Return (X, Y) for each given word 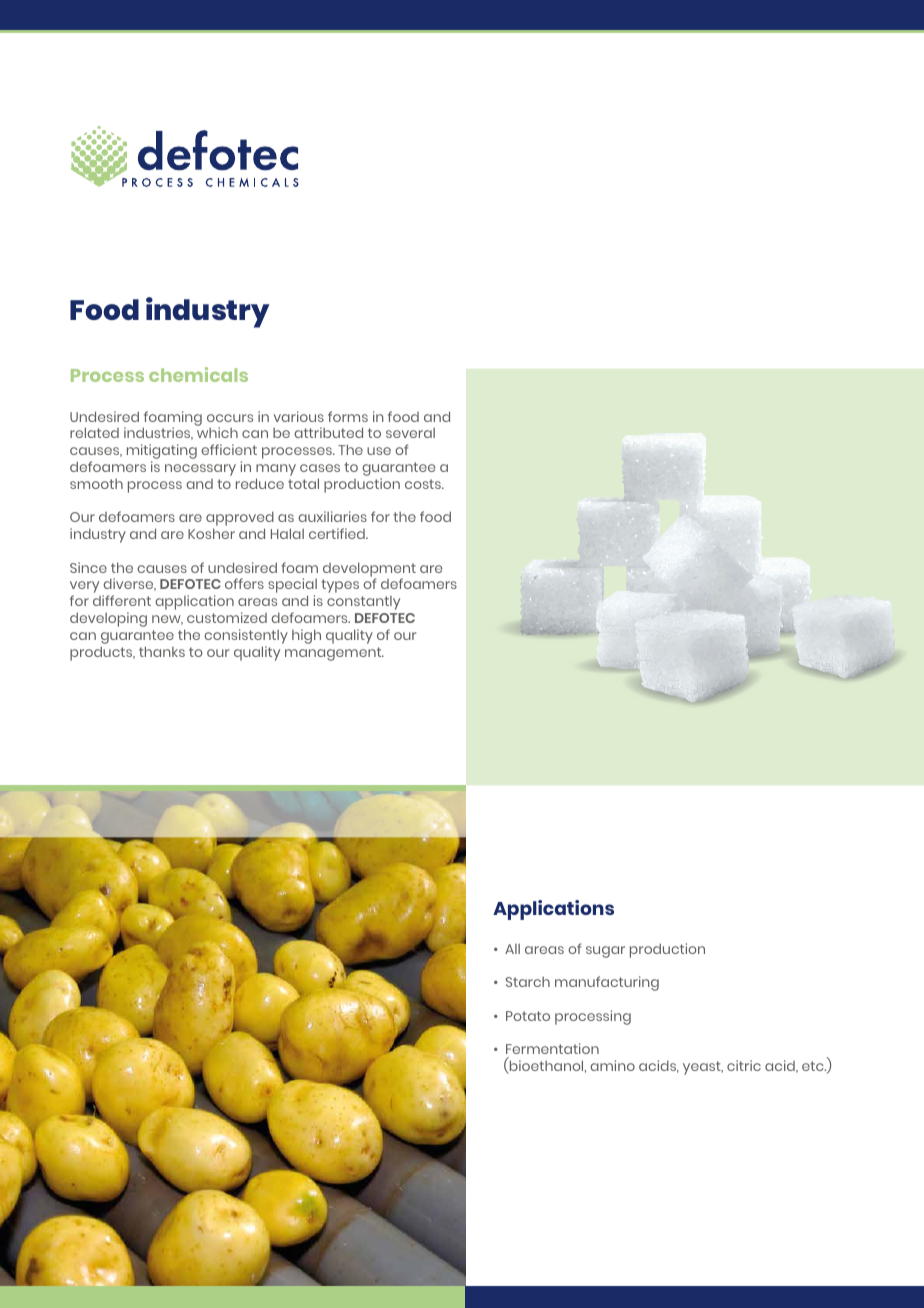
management (334, 654)
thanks (162, 651)
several (410, 433)
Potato (528, 1016)
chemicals (198, 374)
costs (424, 484)
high (306, 636)
